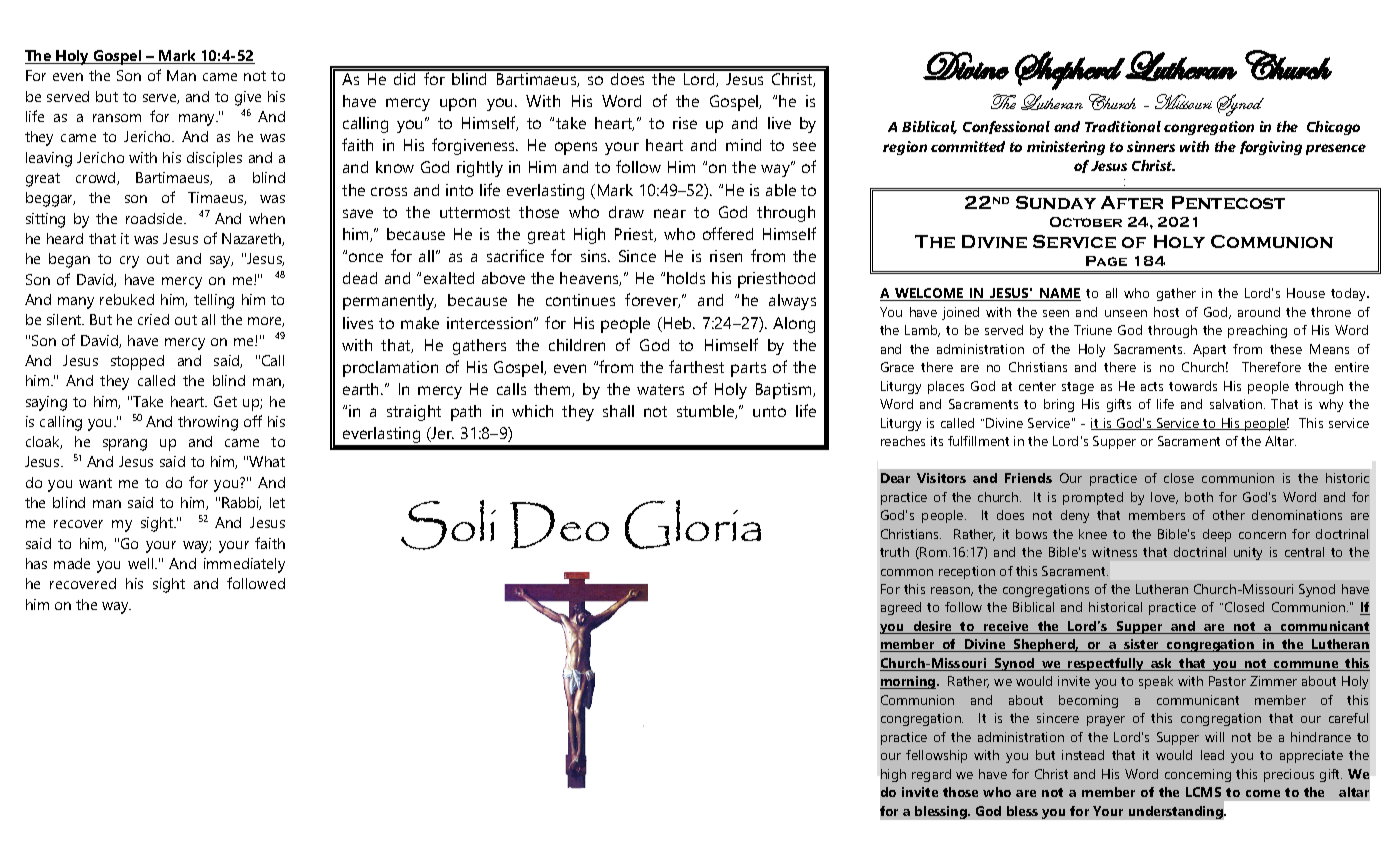  I want to click on unto, so click(769, 411).
